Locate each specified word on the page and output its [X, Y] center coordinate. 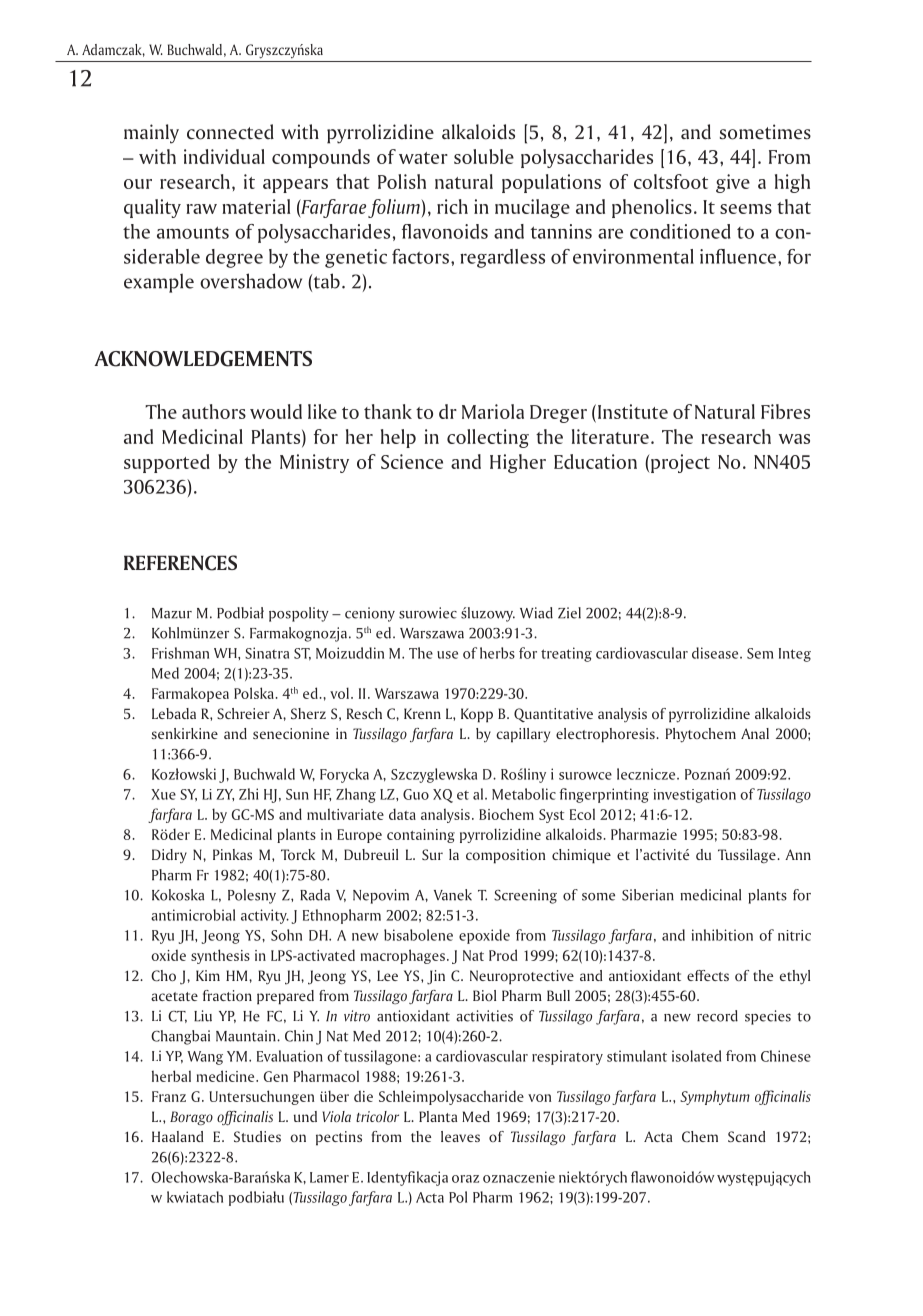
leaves [460, 1136]
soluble [484, 156]
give [733, 183]
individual [224, 156]
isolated [696, 1056]
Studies [257, 1136]
